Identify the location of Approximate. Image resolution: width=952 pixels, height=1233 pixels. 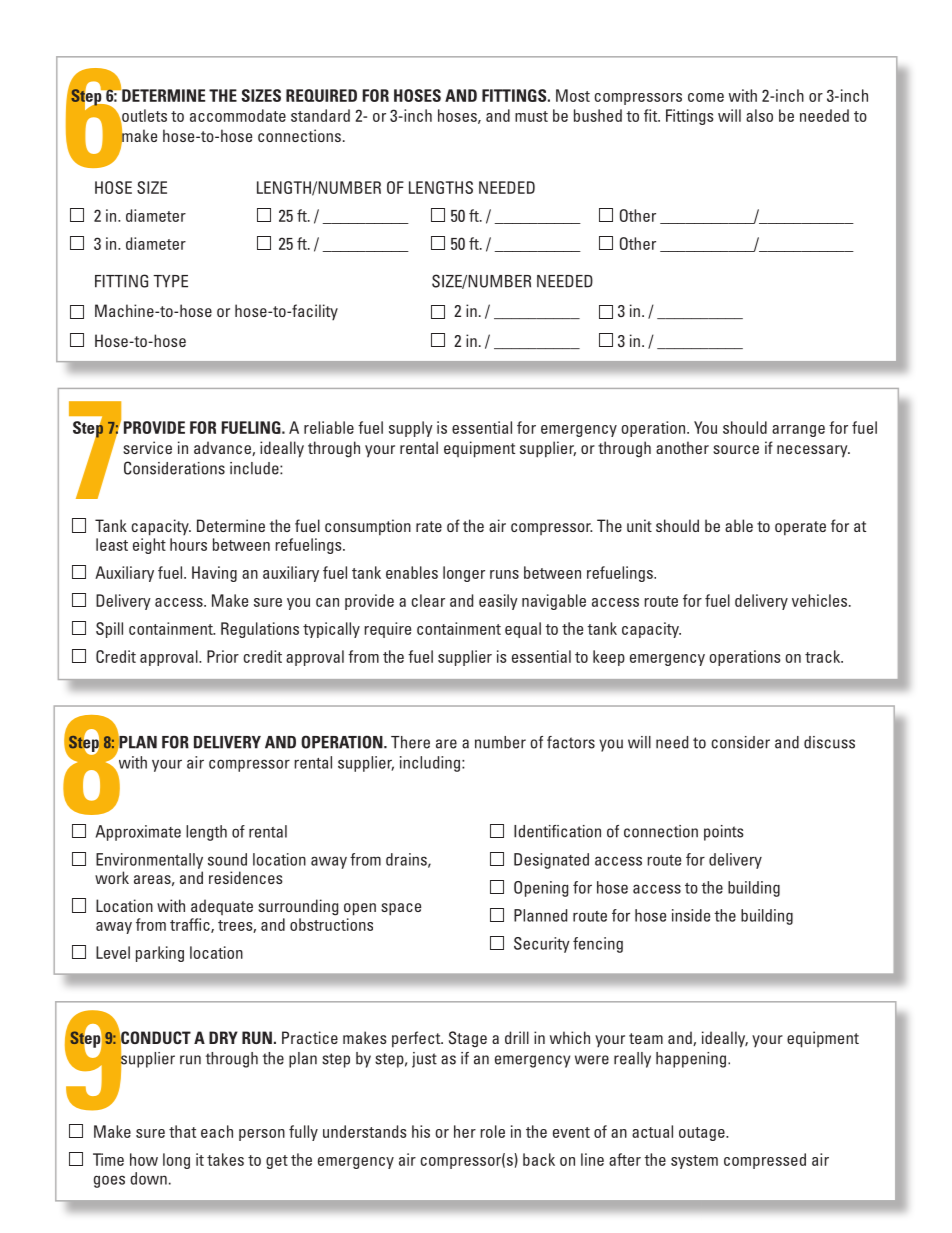
(138, 833).
